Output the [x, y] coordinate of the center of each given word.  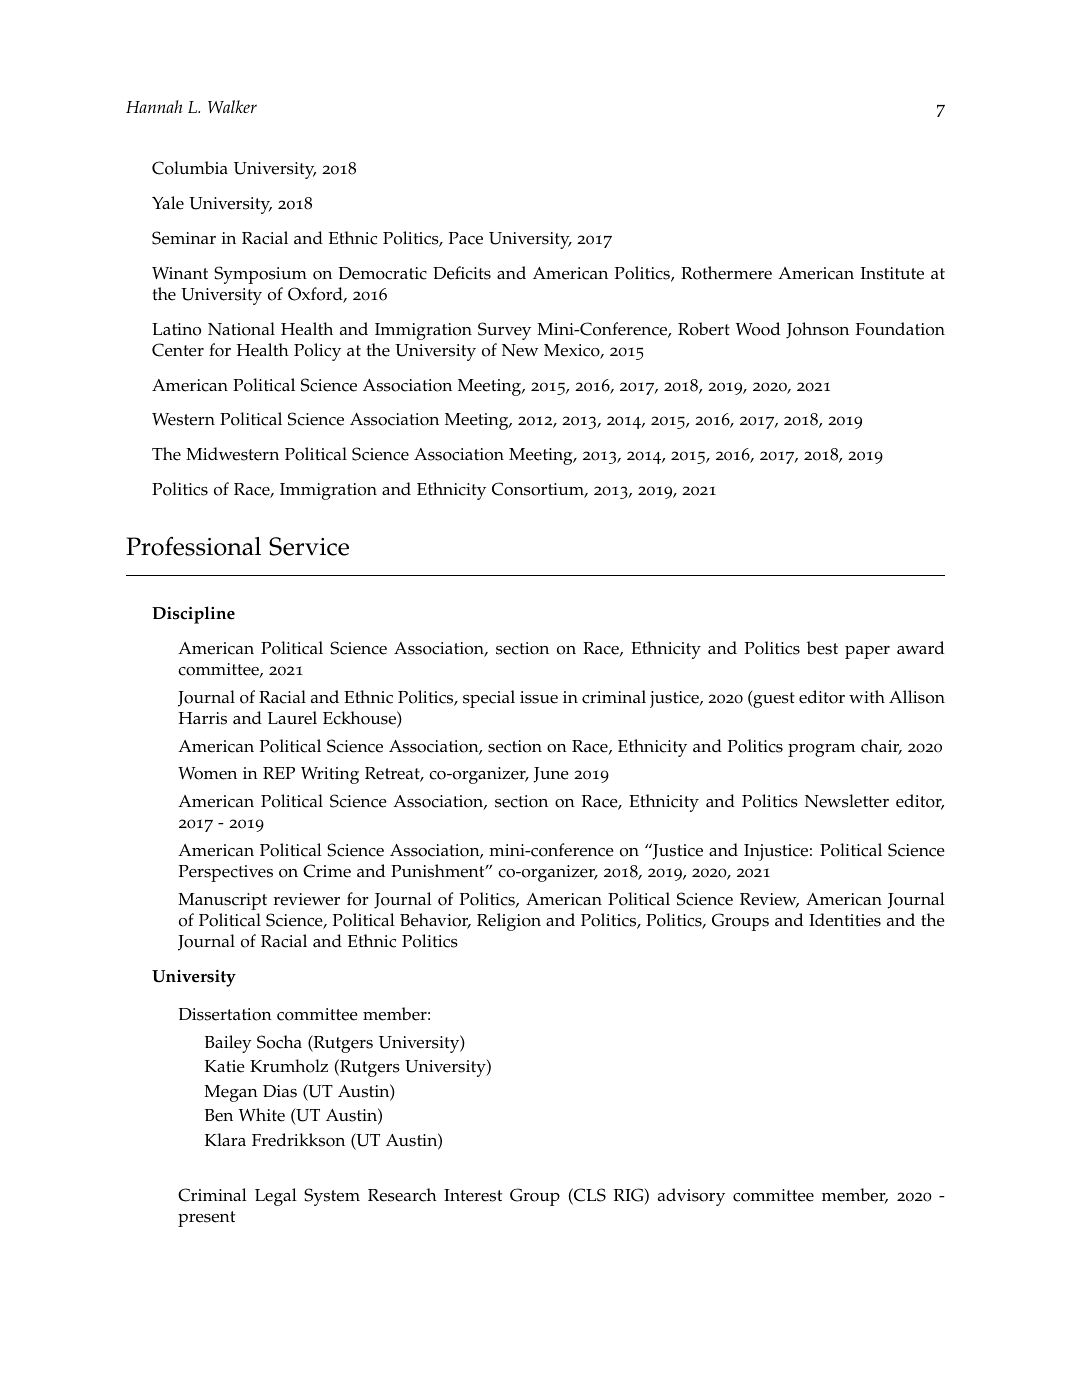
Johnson [817, 330]
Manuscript [222, 901]
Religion [509, 922]
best [822, 648]
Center [178, 350]
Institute [892, 273]
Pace [466, 238]
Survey [504, 331]
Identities [845, 920]
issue [539, 697]
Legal [276, 1197]
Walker [232, 106]
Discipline [193, 615]
